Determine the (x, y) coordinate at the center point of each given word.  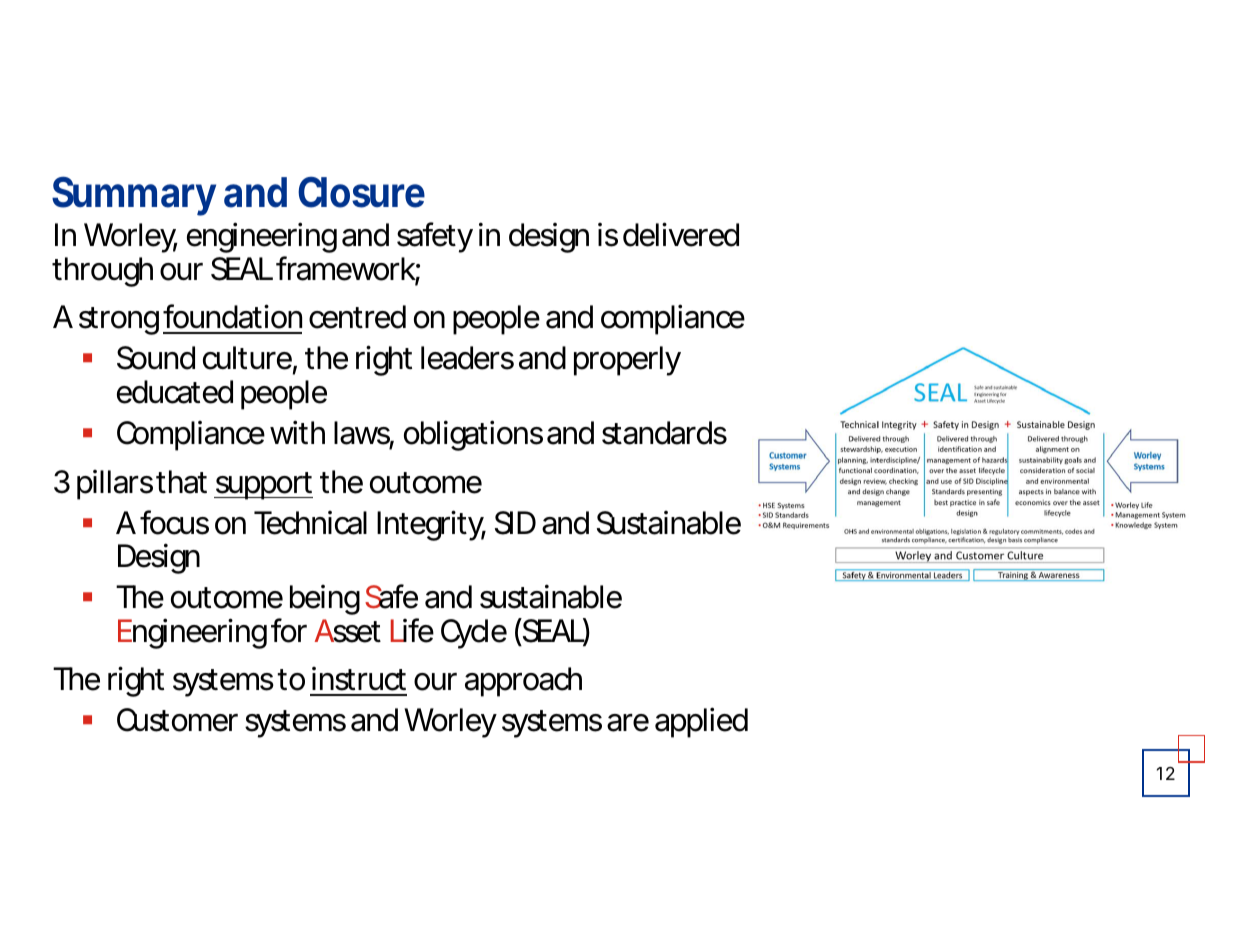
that (181, 482)
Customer (177, 720)
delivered (681, 234)
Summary (134, 196)
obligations (473, 435)
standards (664, 433)
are (628, 723)
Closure (361, 192)
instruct (359, 679)
